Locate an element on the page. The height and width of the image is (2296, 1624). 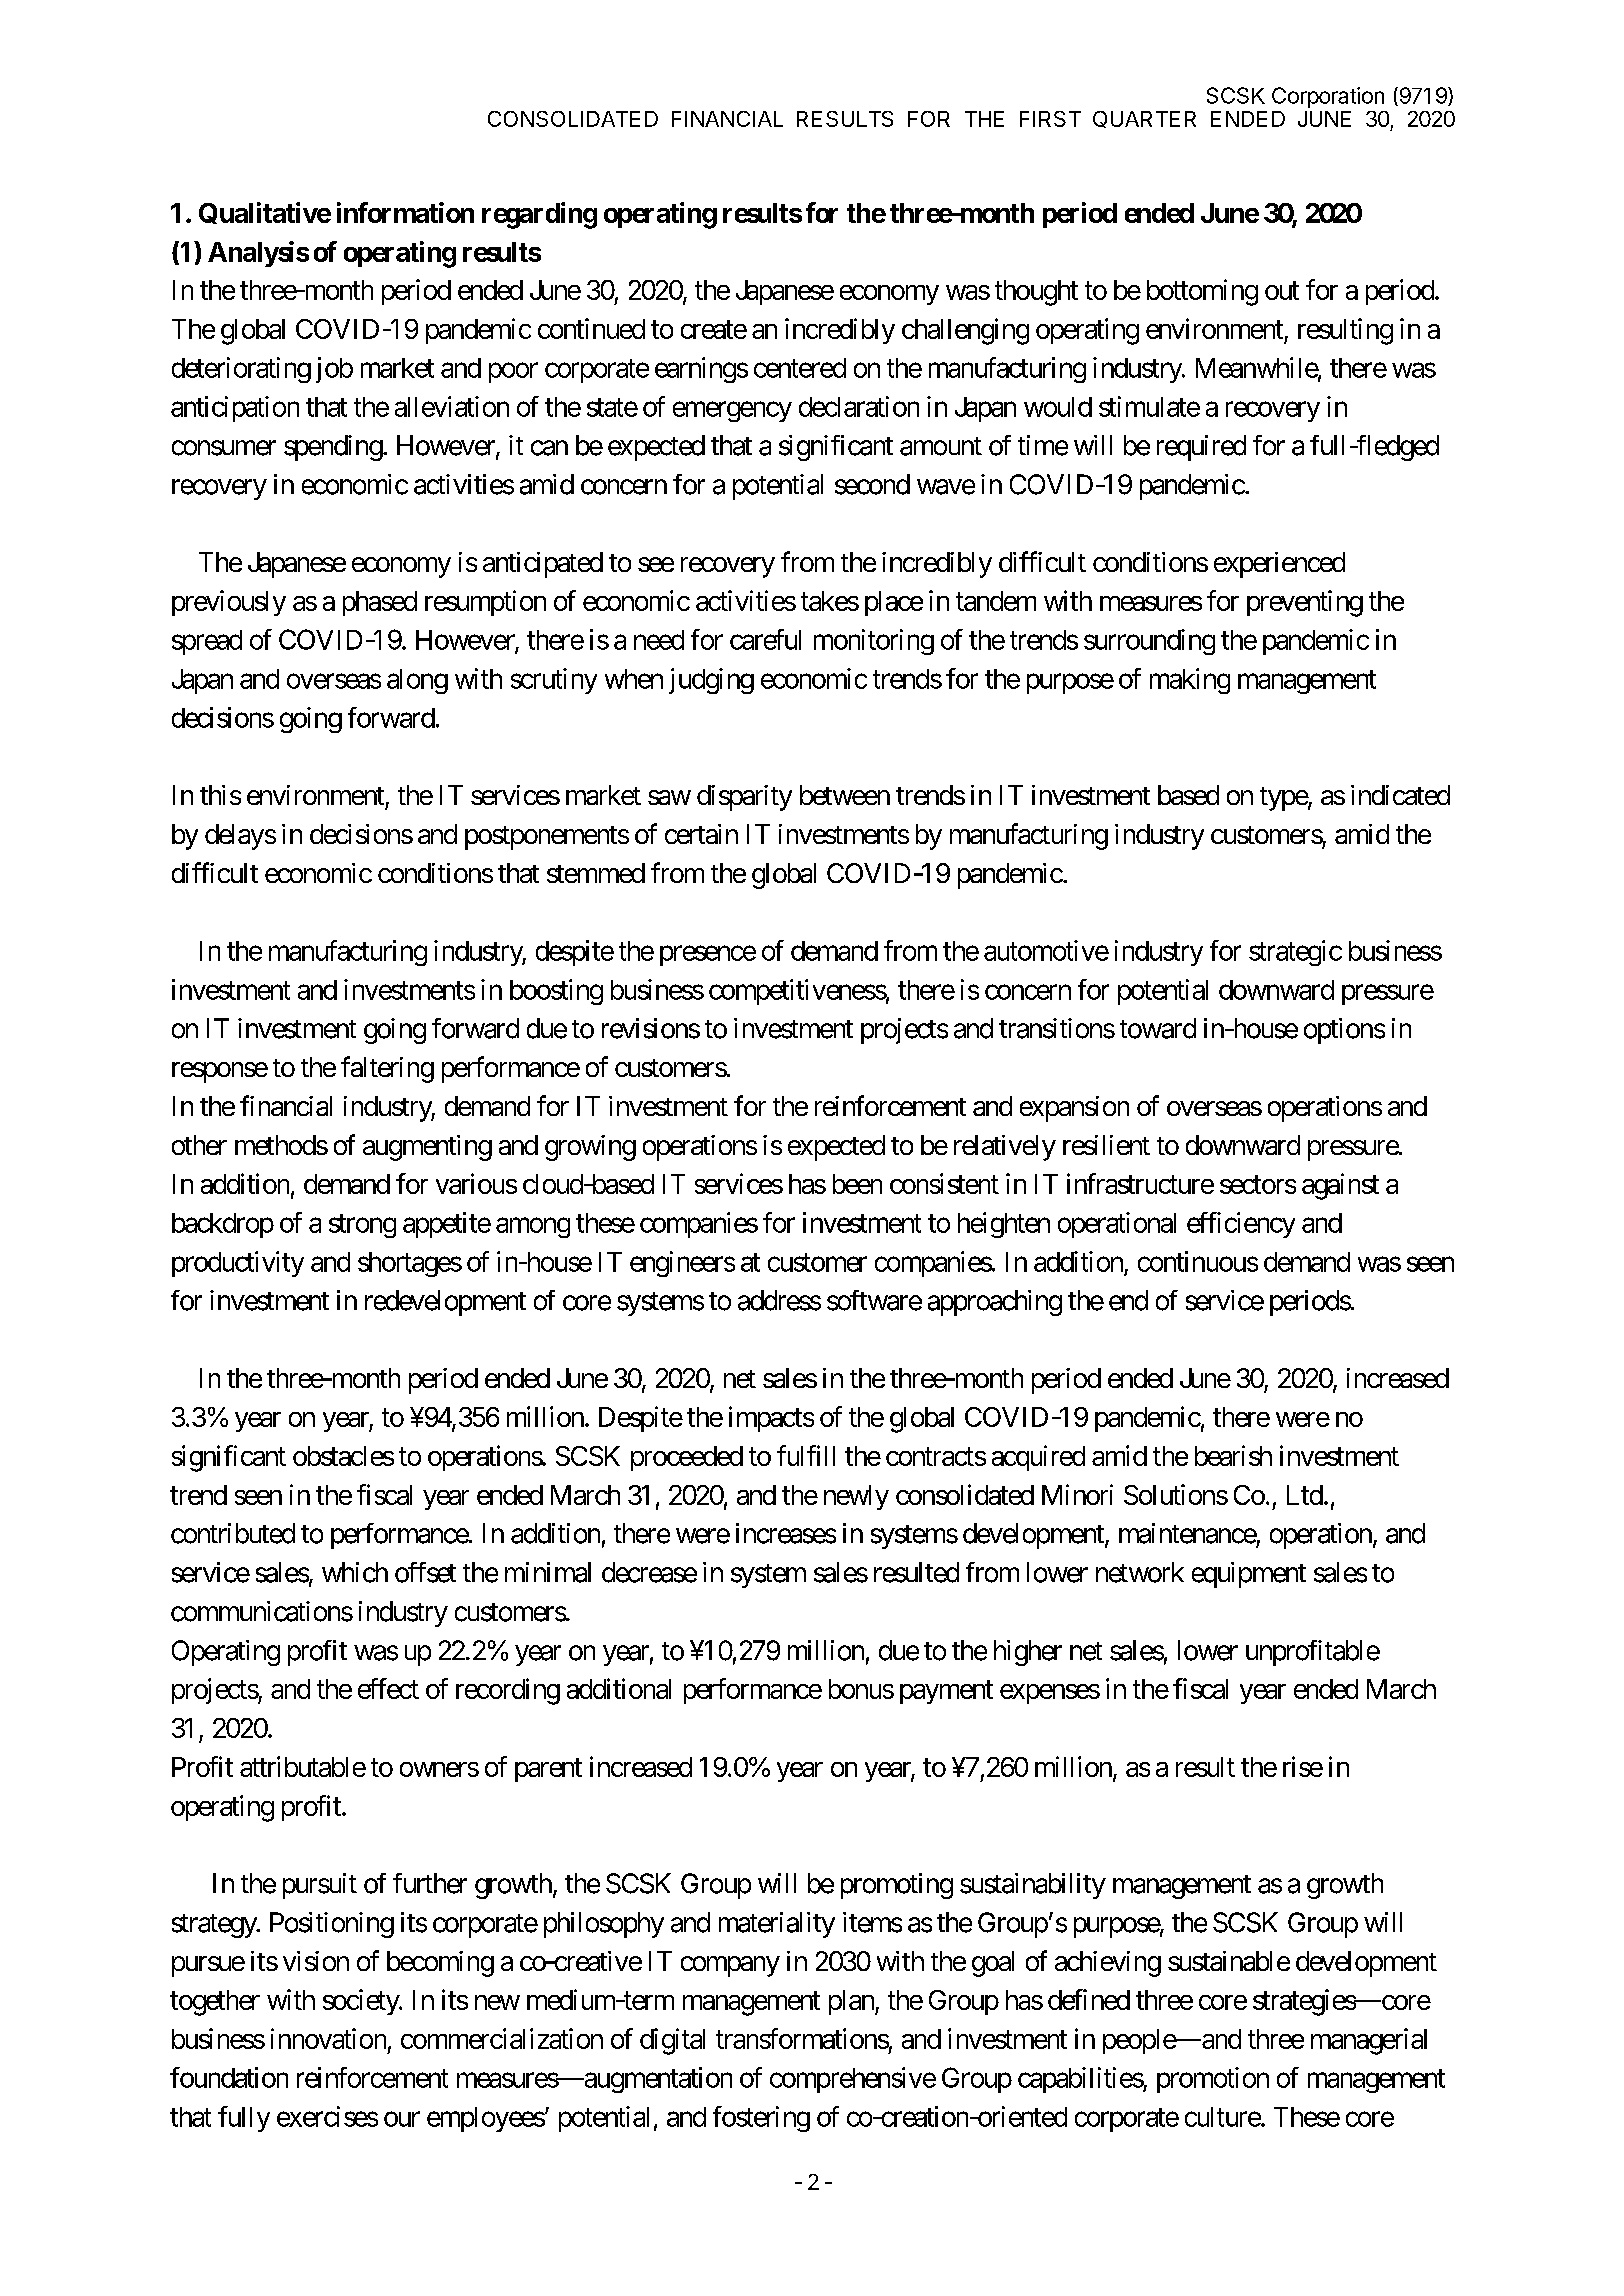
payment is located at coordinates (946, 1692).
